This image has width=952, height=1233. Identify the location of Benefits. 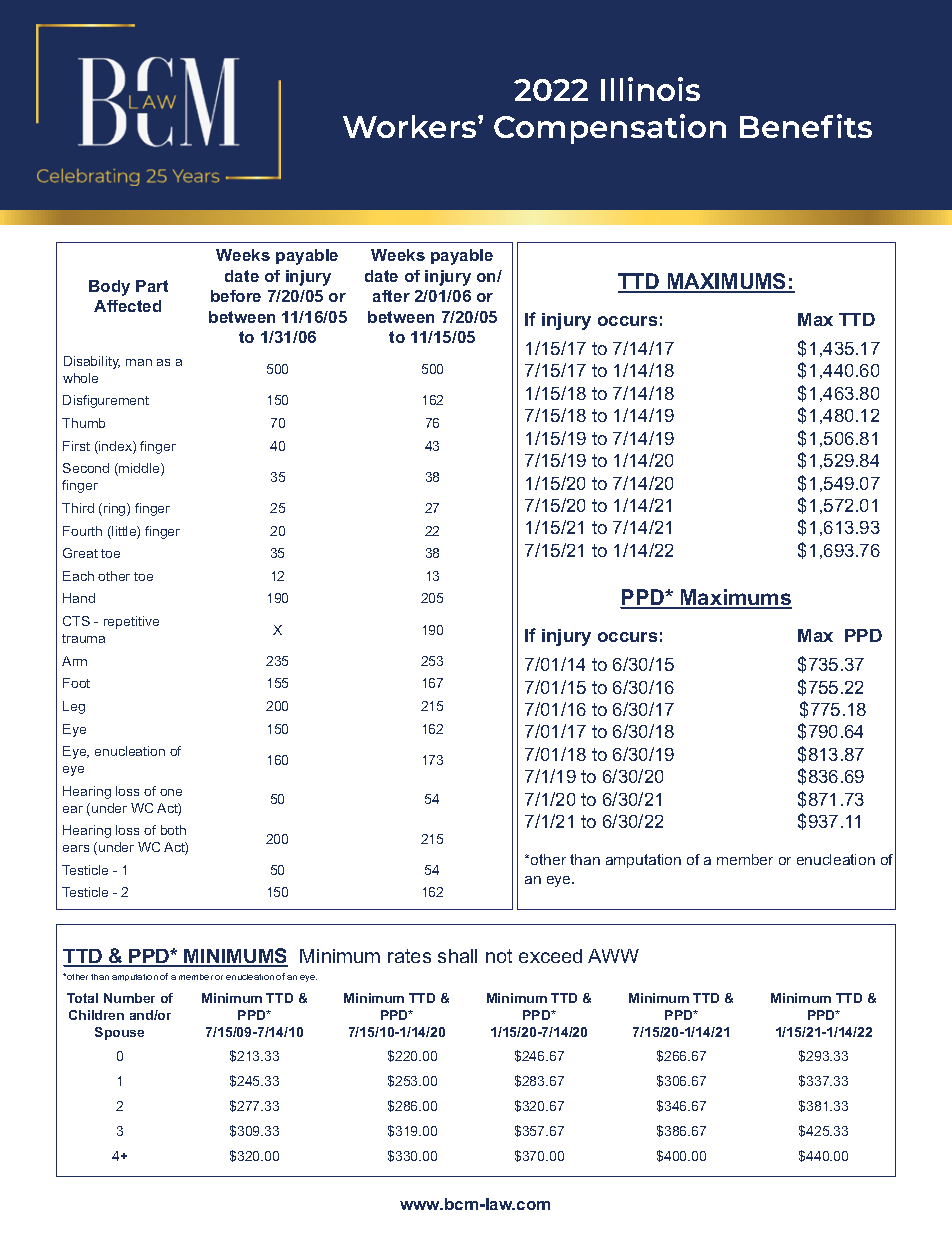
(806, 126).
